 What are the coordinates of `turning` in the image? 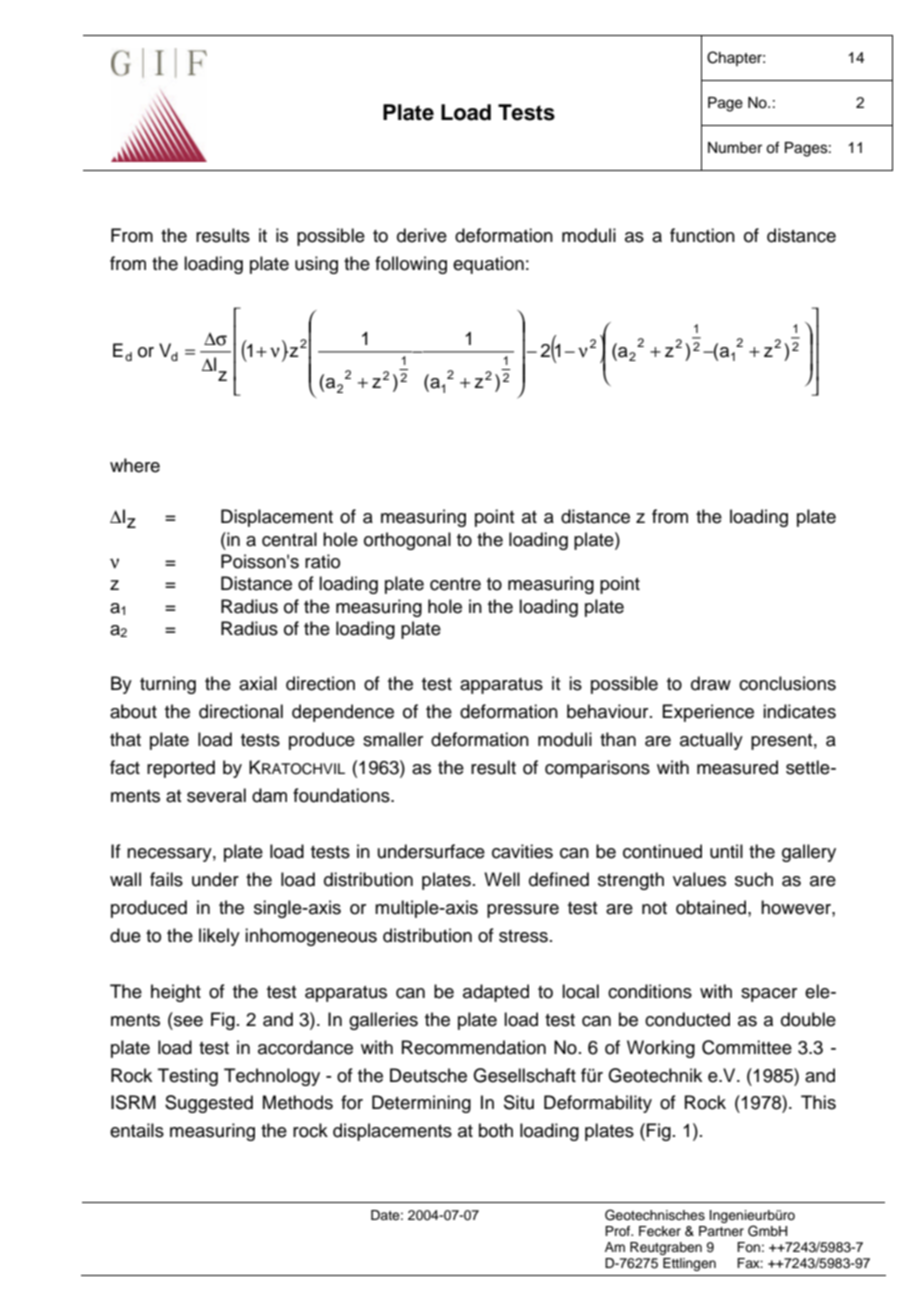 It's located at (168, 685).
